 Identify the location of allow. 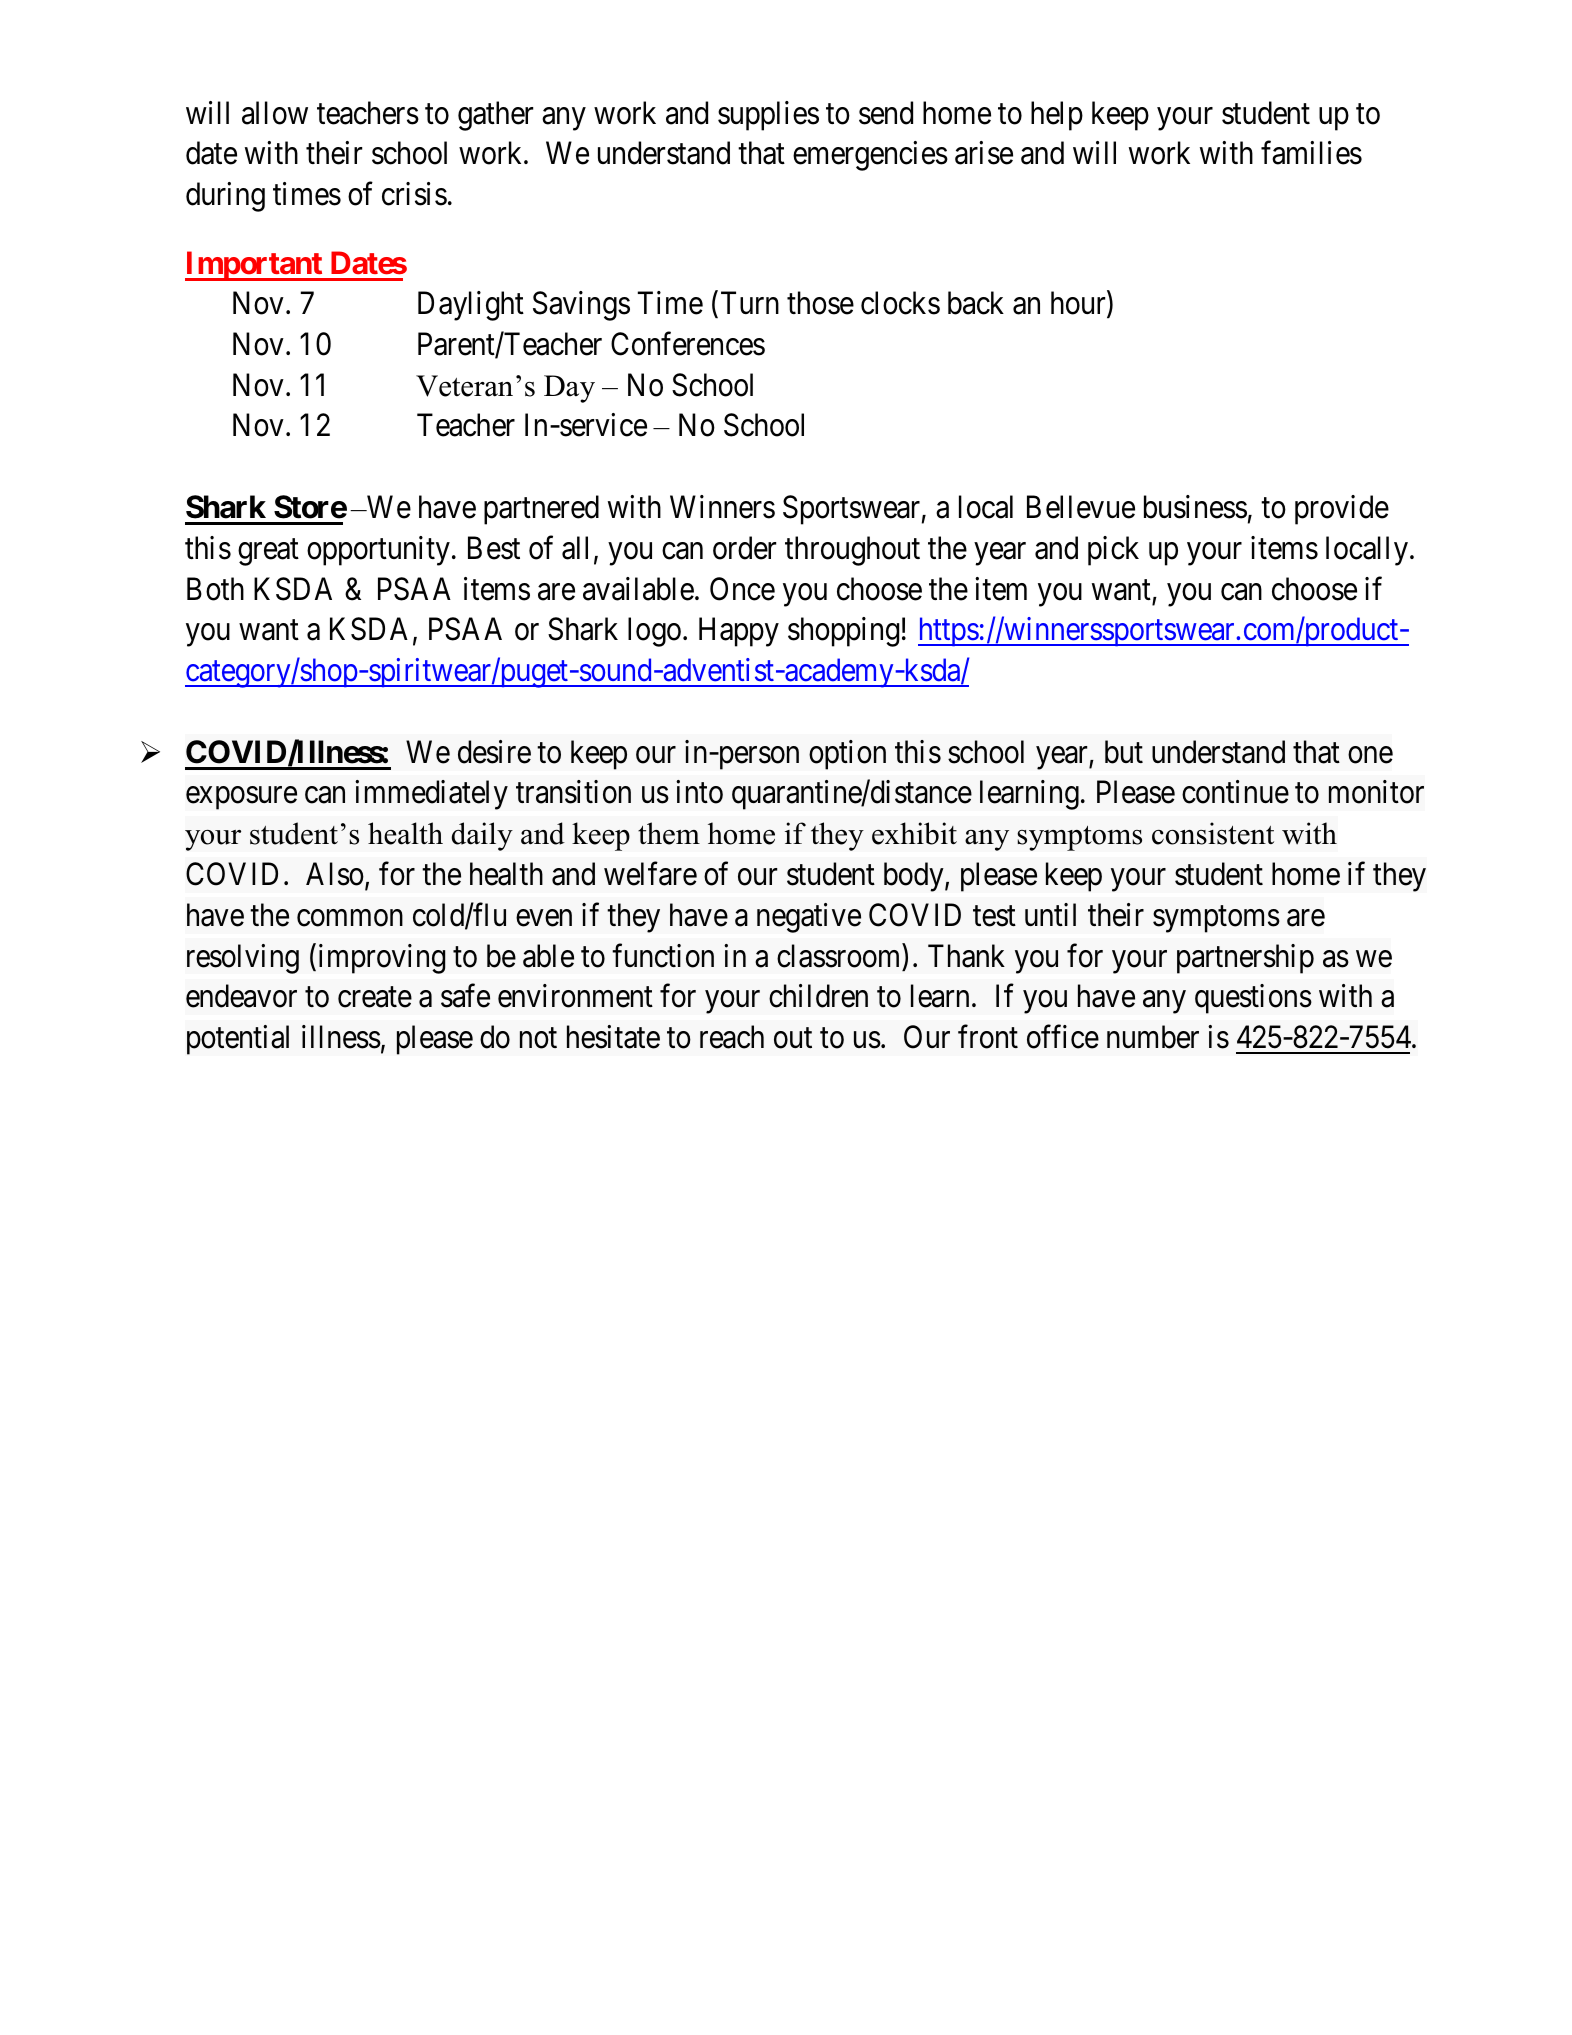
(275, 113).
